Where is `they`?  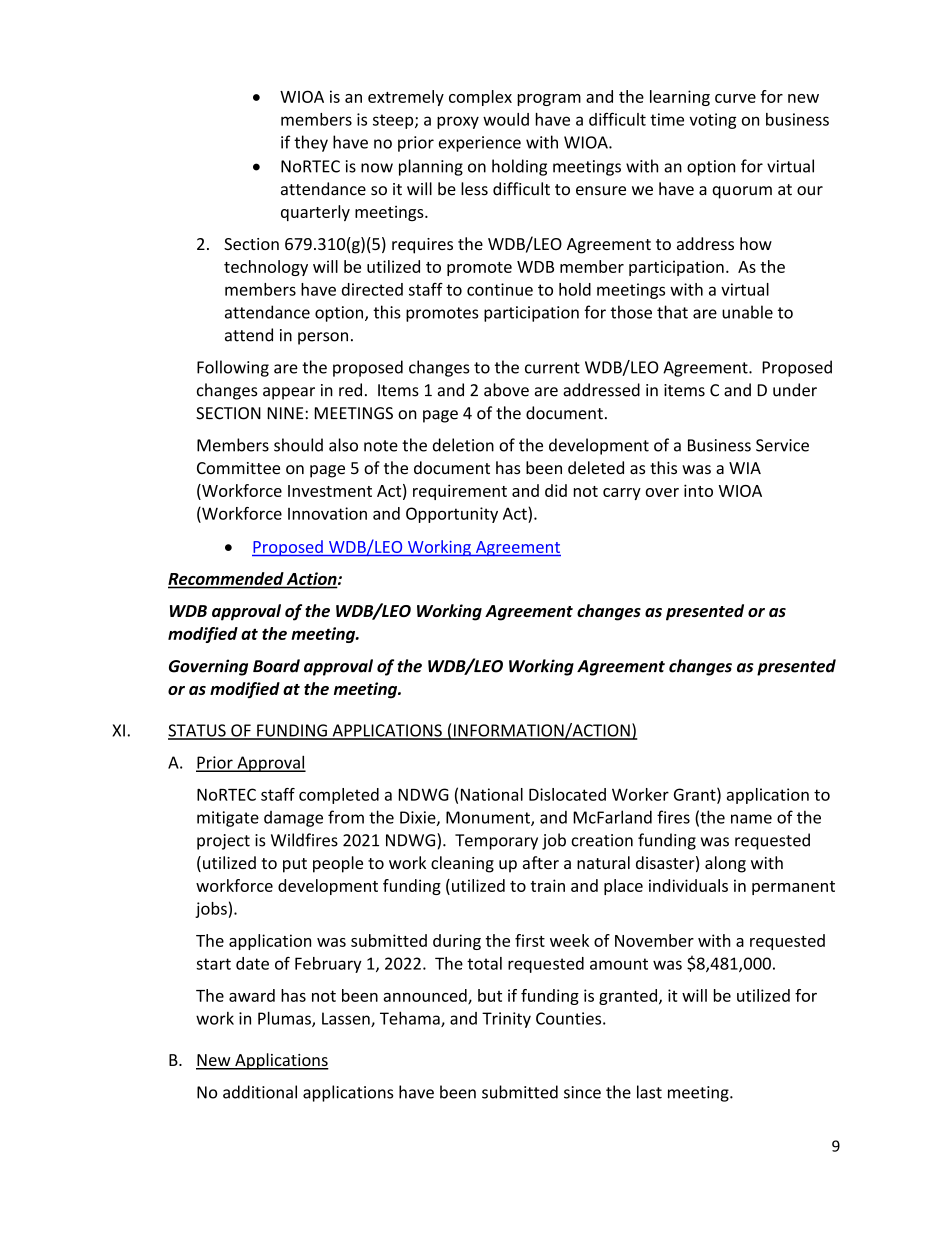
they is located at coordinates (311, 143).
